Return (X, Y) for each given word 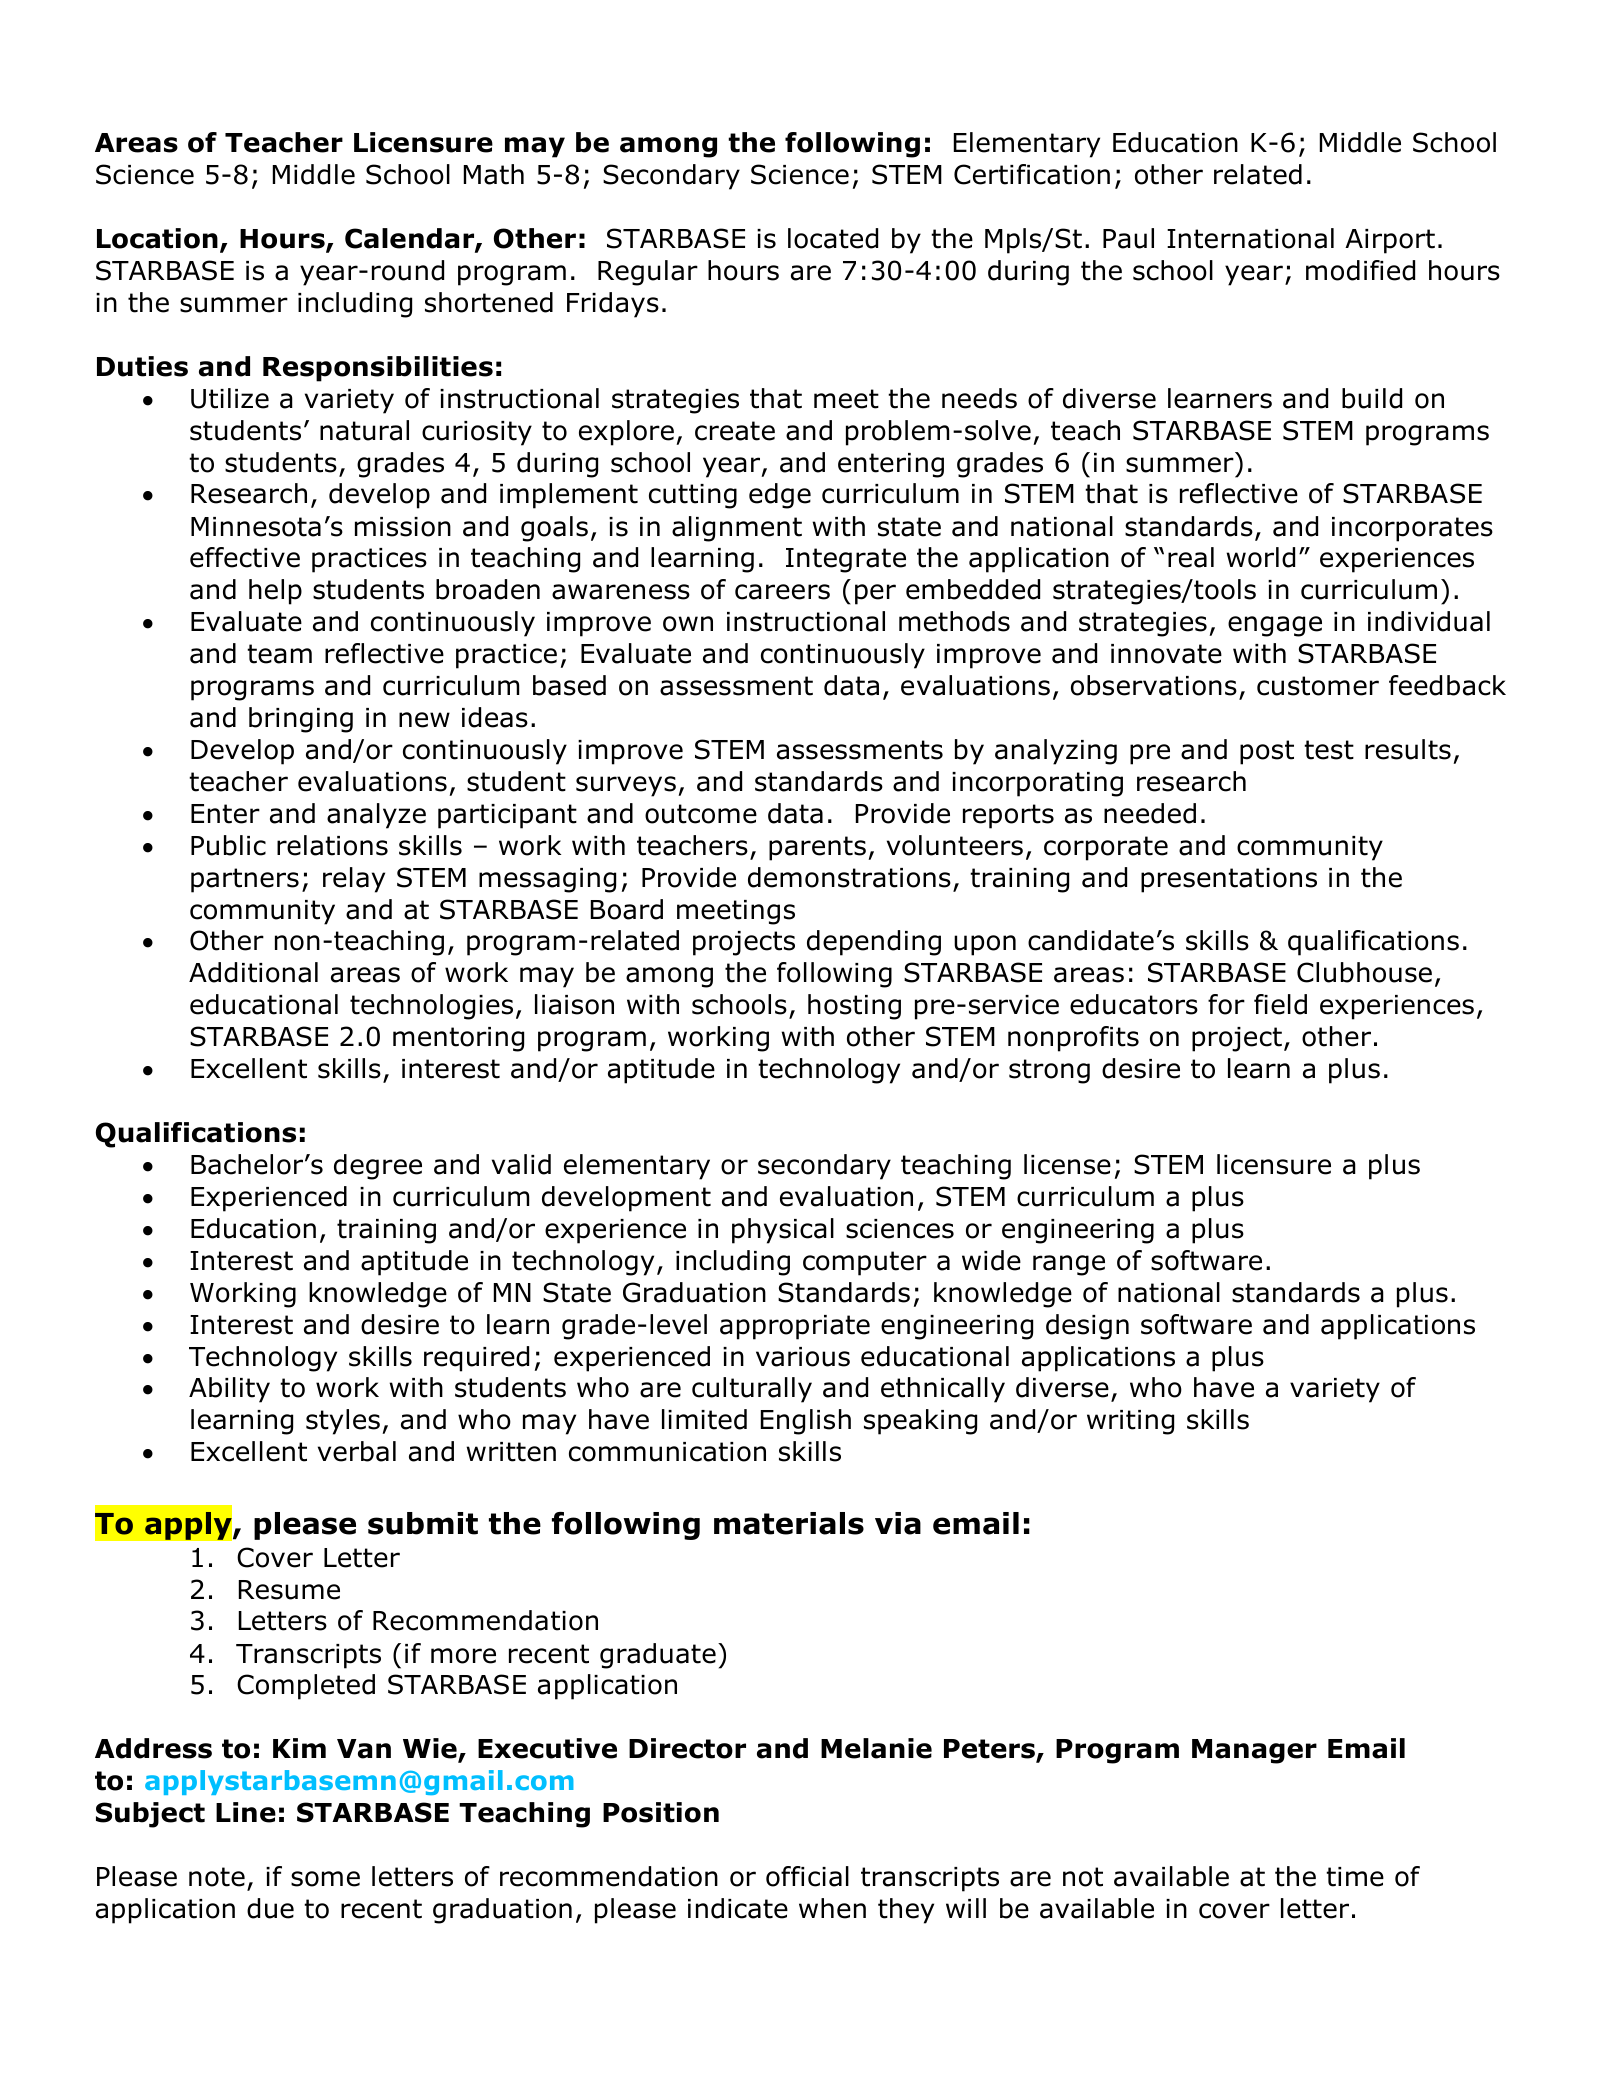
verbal (357, 1451)
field (1280, 1004)
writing (1130, 1422)
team (279, 654)
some (325, 1879)
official (807, 1876)
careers (782, 592)
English (806, 1422)
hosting (854, 1007)
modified (1360, 270)
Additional (253, 972)
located (833, 238)
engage (1275, 626)
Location (157, 238)
